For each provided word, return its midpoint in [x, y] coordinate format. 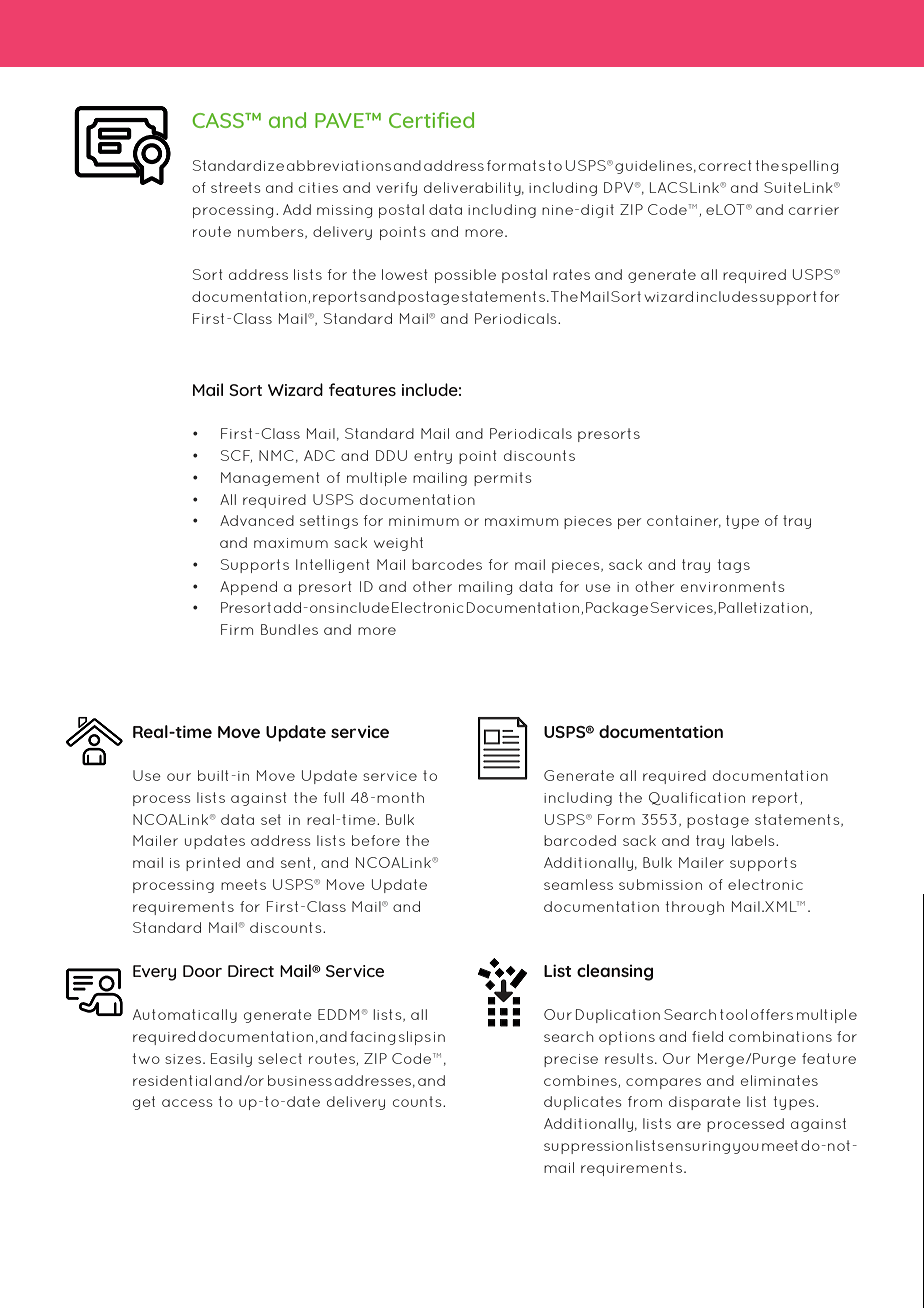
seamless [578, 884]
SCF [236, 456]
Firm [237, 629]
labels [754, 840]
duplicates [582, 1103]
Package [617, 609]
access [187, 1103]
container [684, 521]
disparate [705, 1103]
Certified [431, 120]
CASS [219, 120]
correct [725, 165]
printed [213, 864]
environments [732, 586]
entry [433, 457]
